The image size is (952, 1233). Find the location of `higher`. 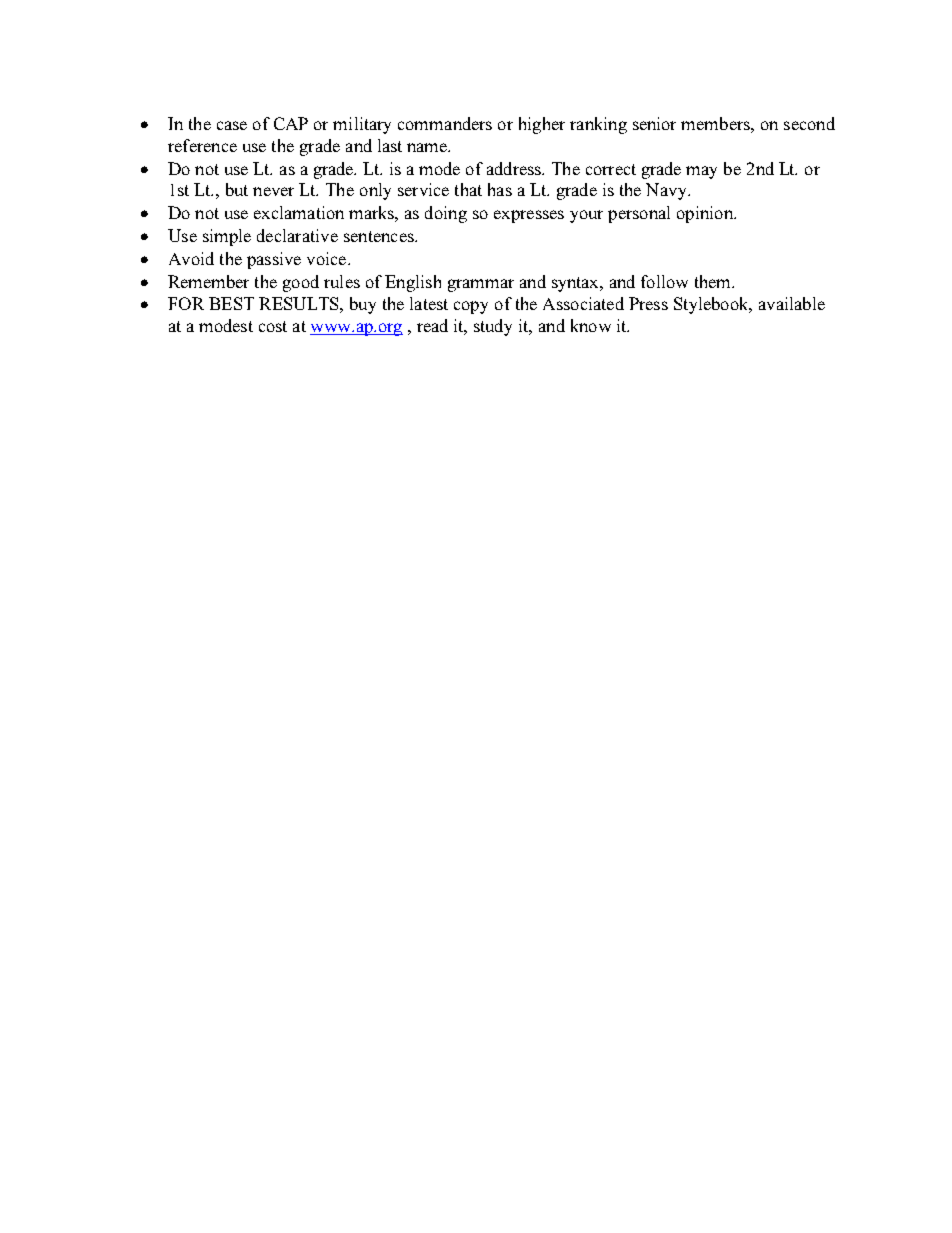

higher is located at coordinates (542, 125).
